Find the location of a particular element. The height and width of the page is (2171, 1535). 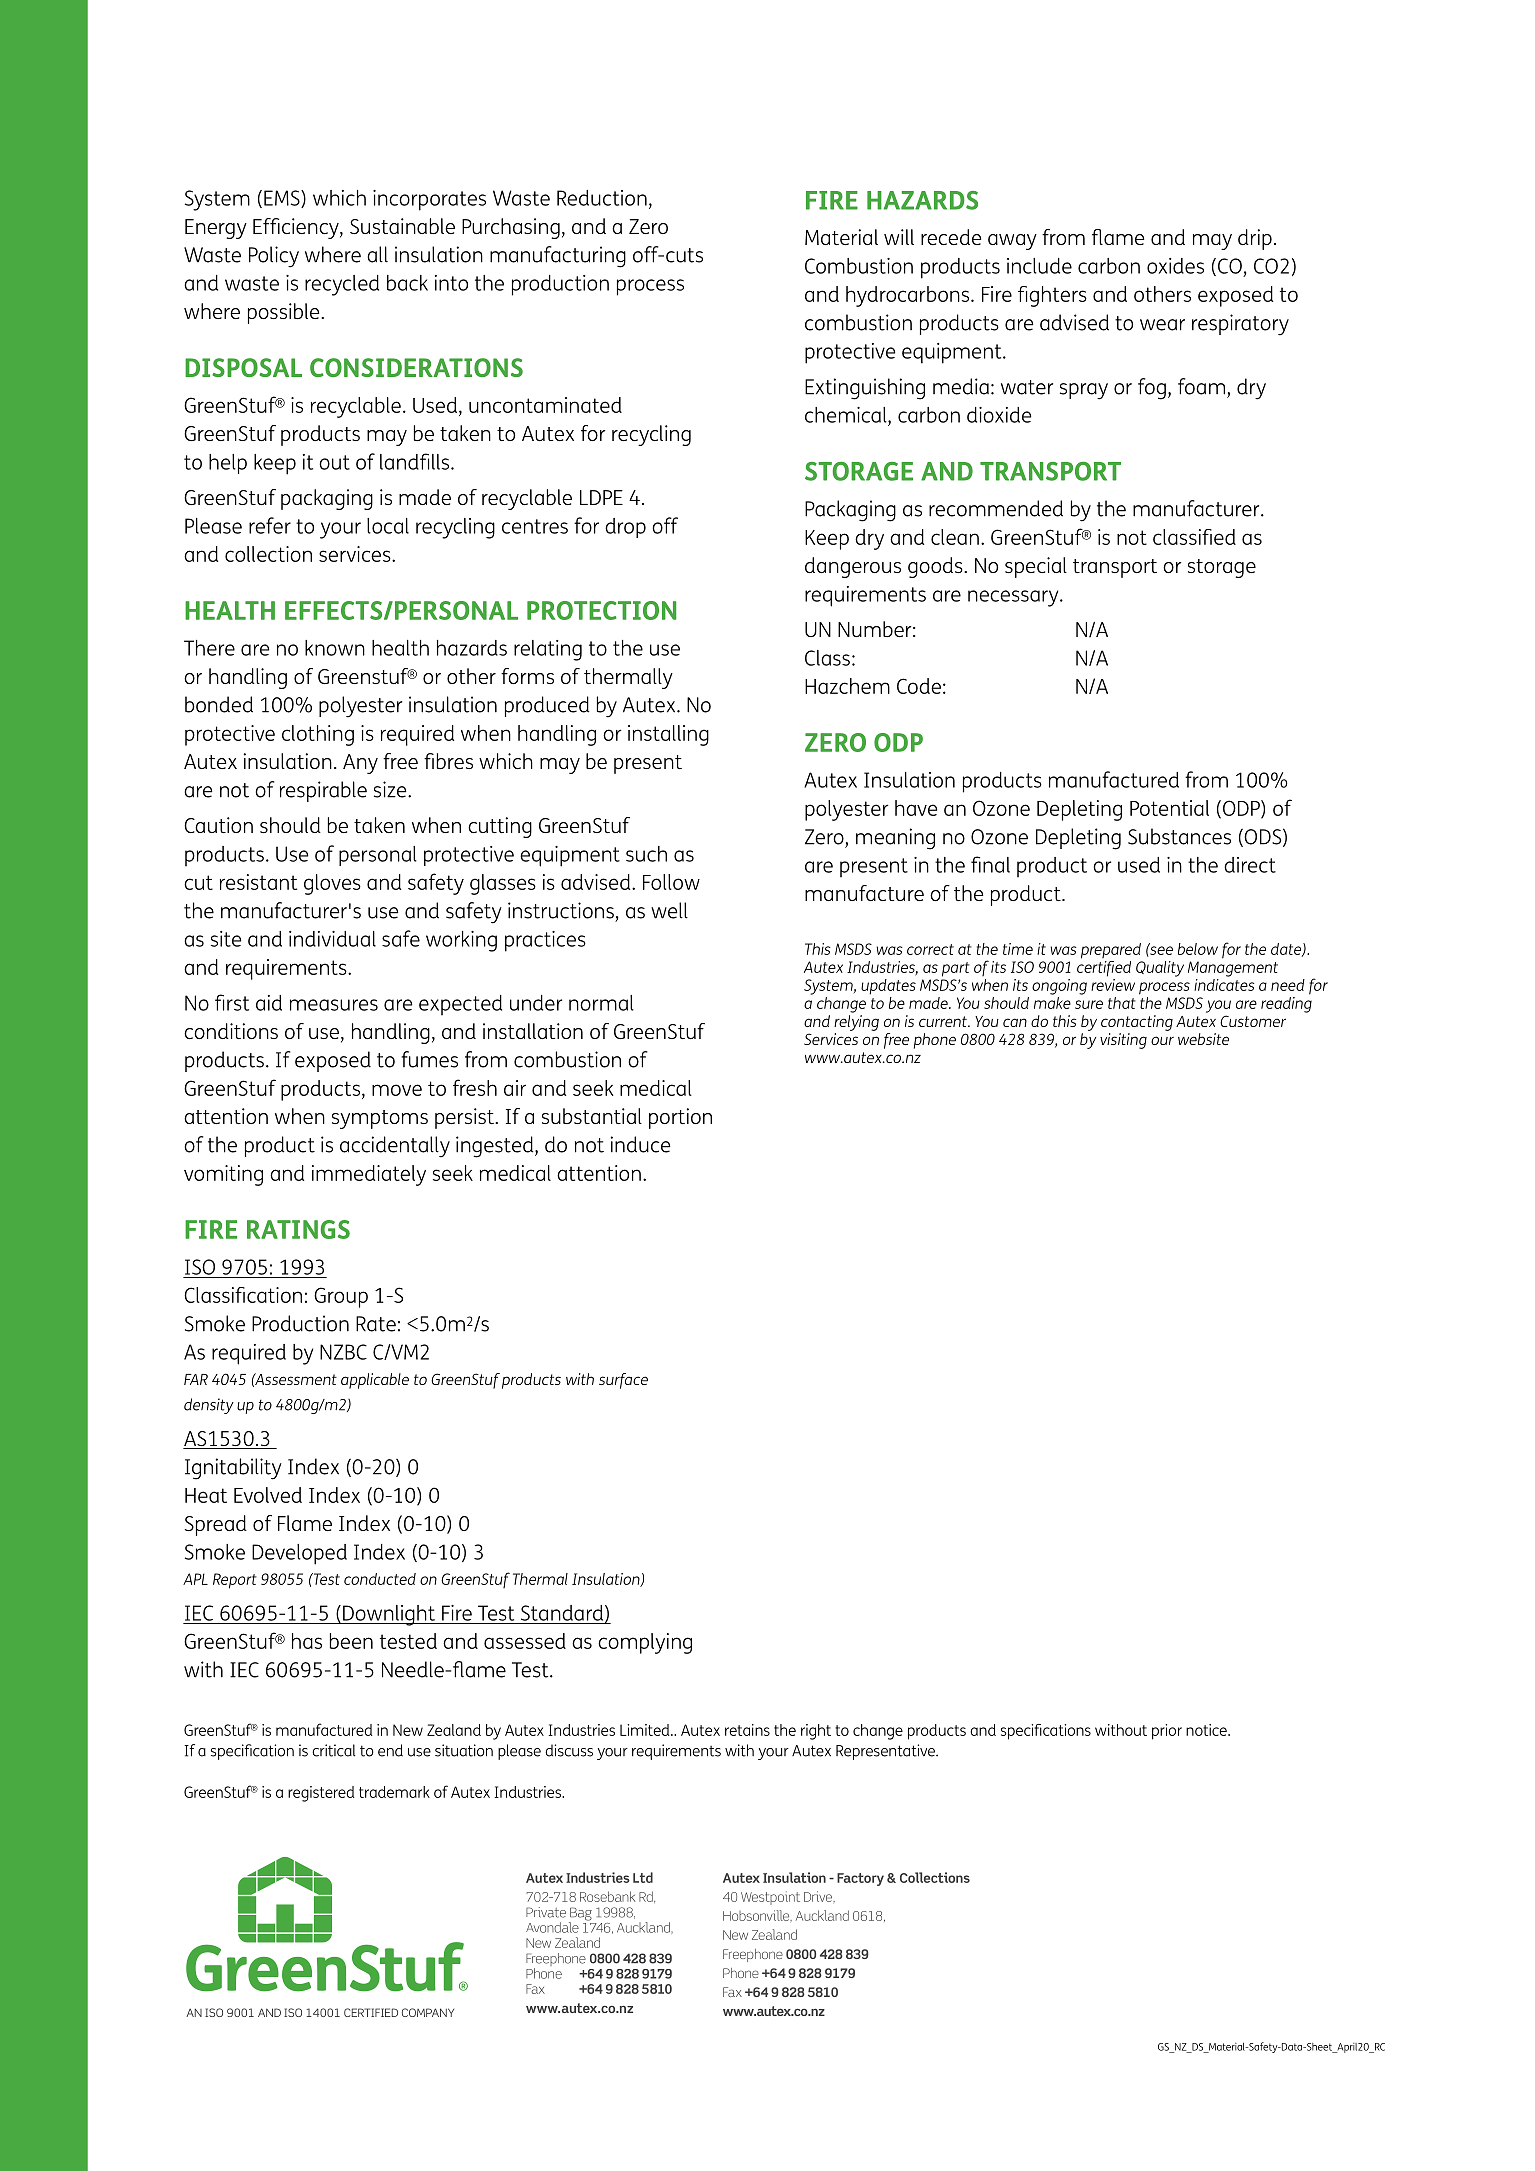

oxides is located at coordinates (1175, 266).
